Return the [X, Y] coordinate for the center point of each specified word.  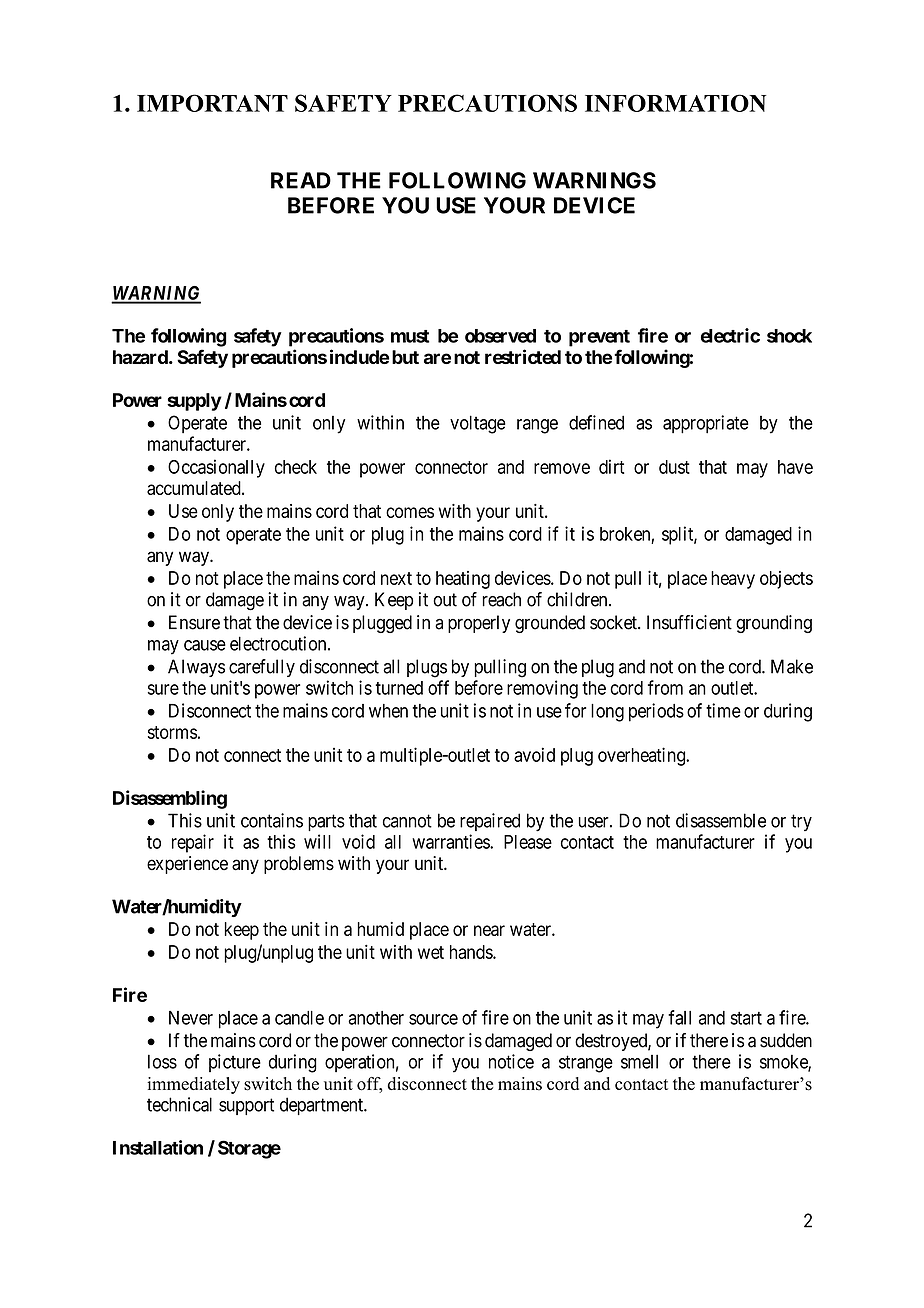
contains [272, 820]
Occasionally [216, 468]
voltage [478, 424]
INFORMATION [675, 103]
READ [301, 180]
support [246, 1106]
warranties [451, 841]
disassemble [721, 820]
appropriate [706, 424]
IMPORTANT [212, 103]
